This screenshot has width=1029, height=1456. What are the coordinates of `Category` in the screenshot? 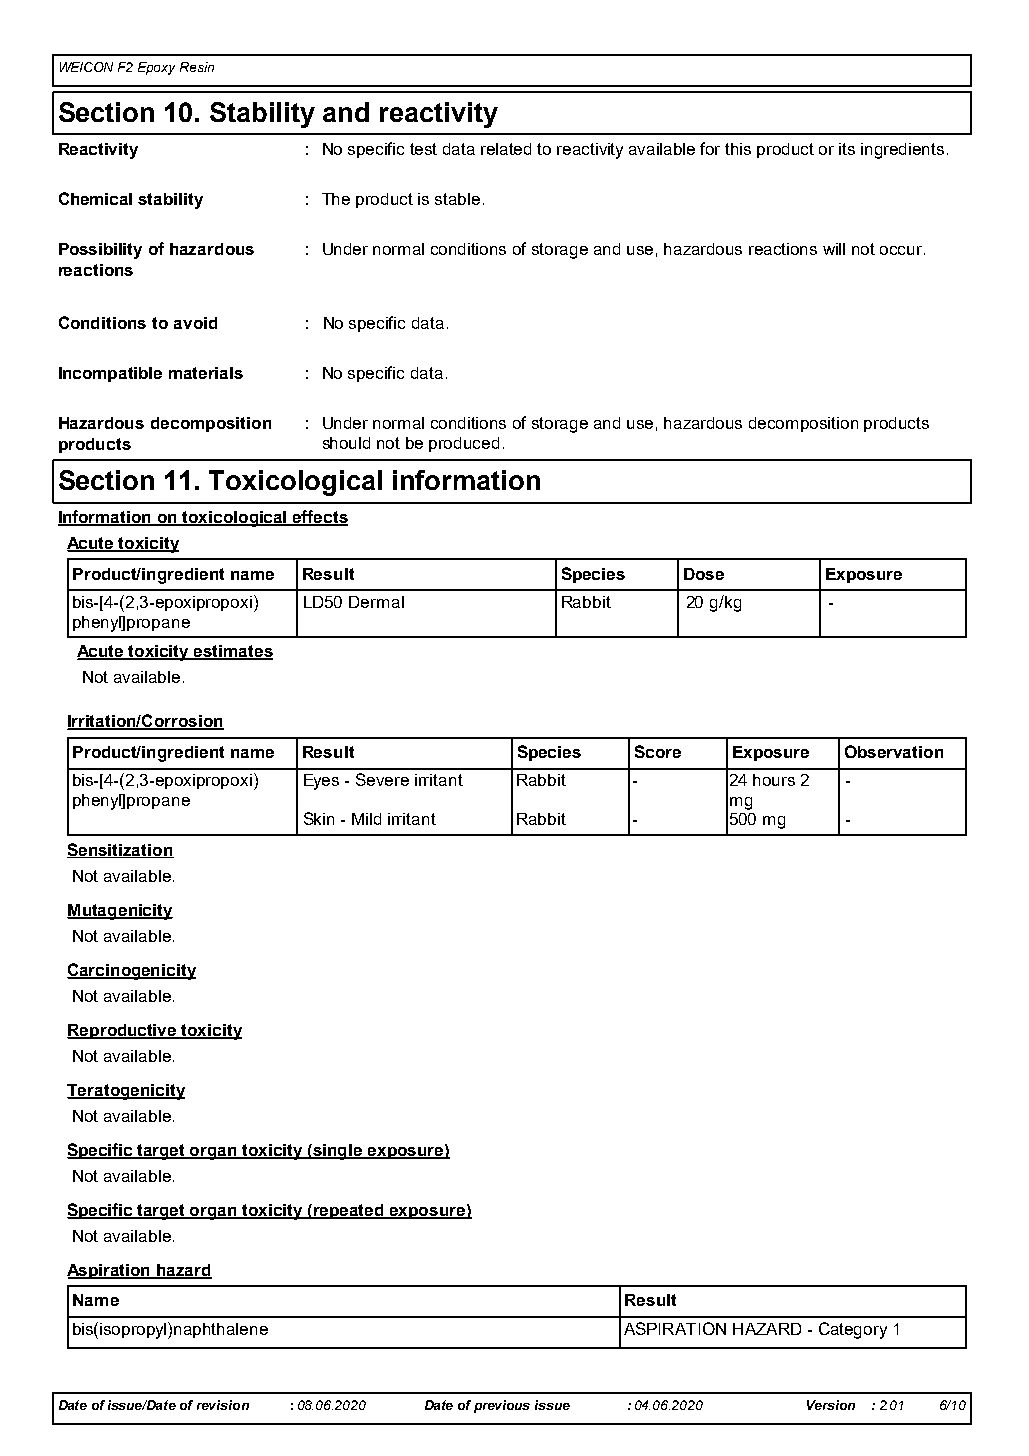 It's located at (853, 1330).
